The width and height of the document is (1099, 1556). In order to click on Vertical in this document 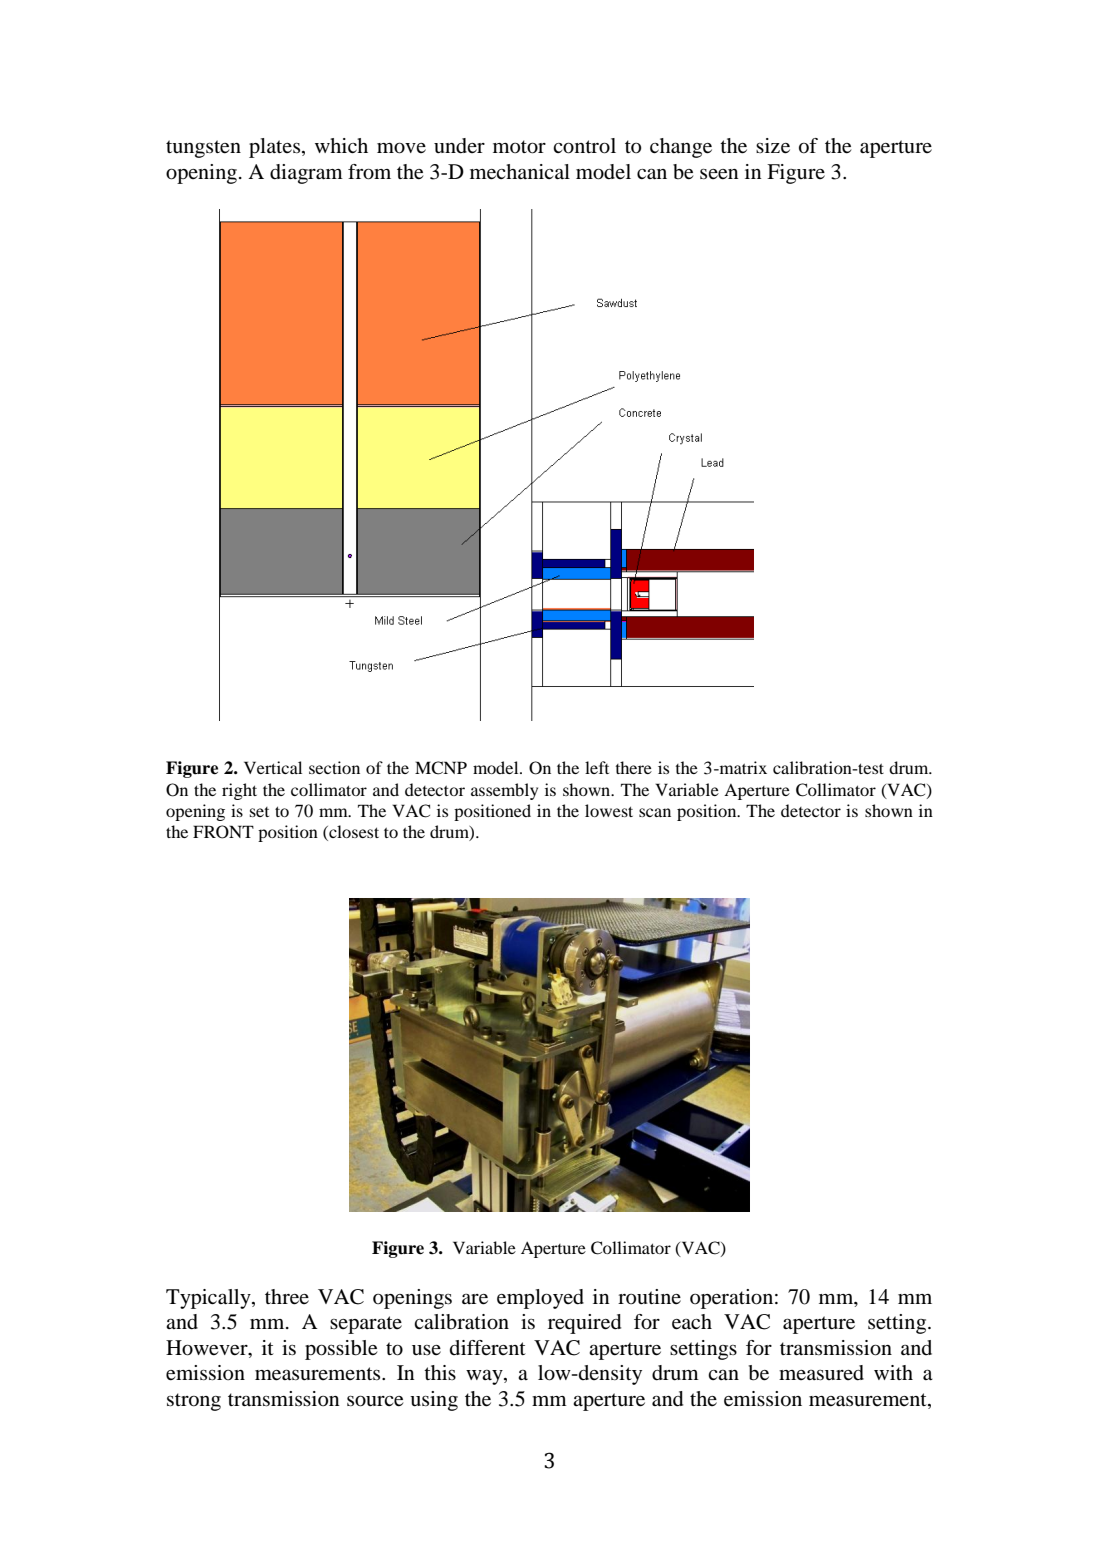, I will do `click(273, 767)`.
